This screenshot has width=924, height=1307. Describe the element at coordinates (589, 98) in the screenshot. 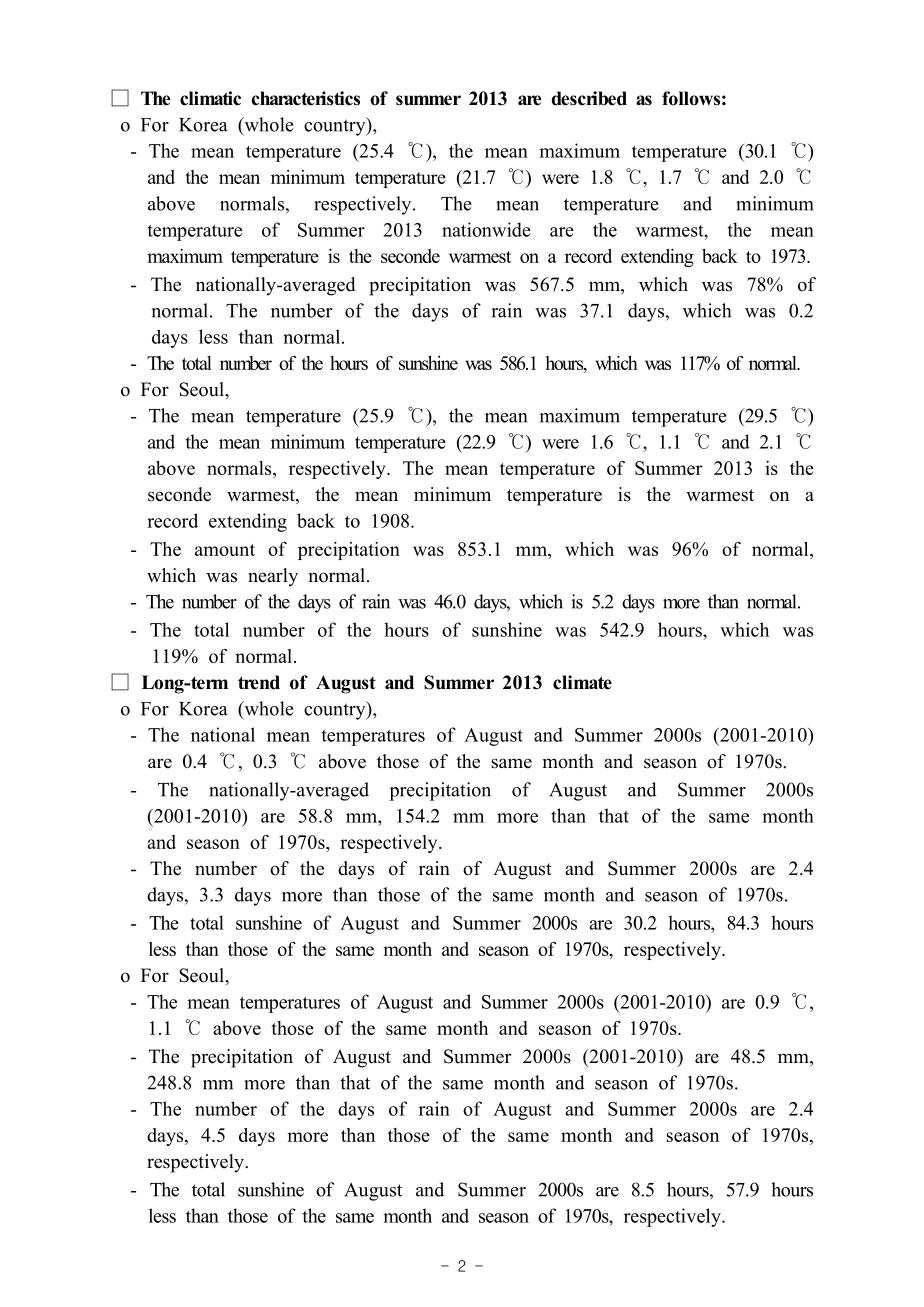

I see `described` at that location.
